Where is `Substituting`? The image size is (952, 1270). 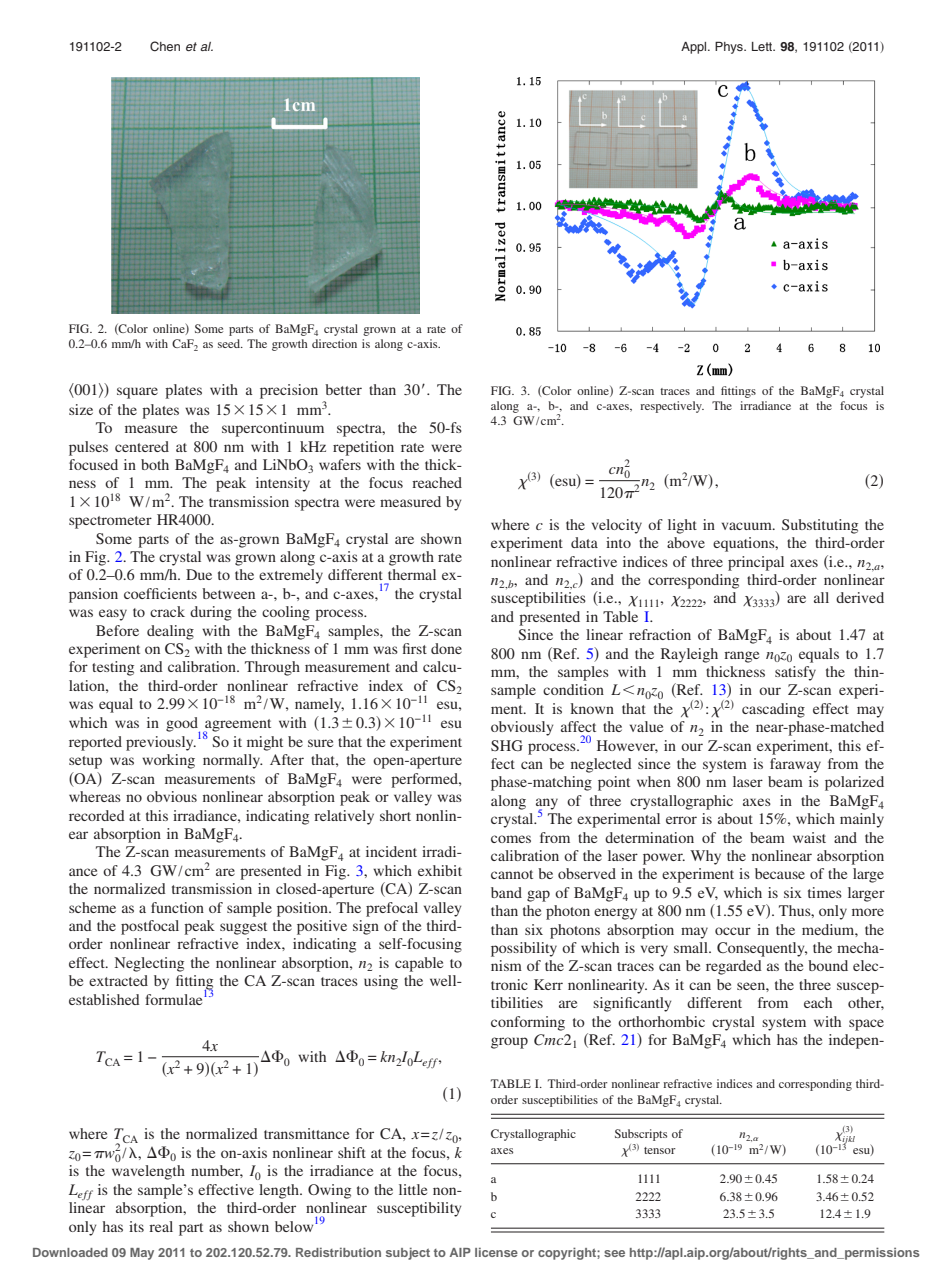
Substituting is located at coordinates (820, 526).
